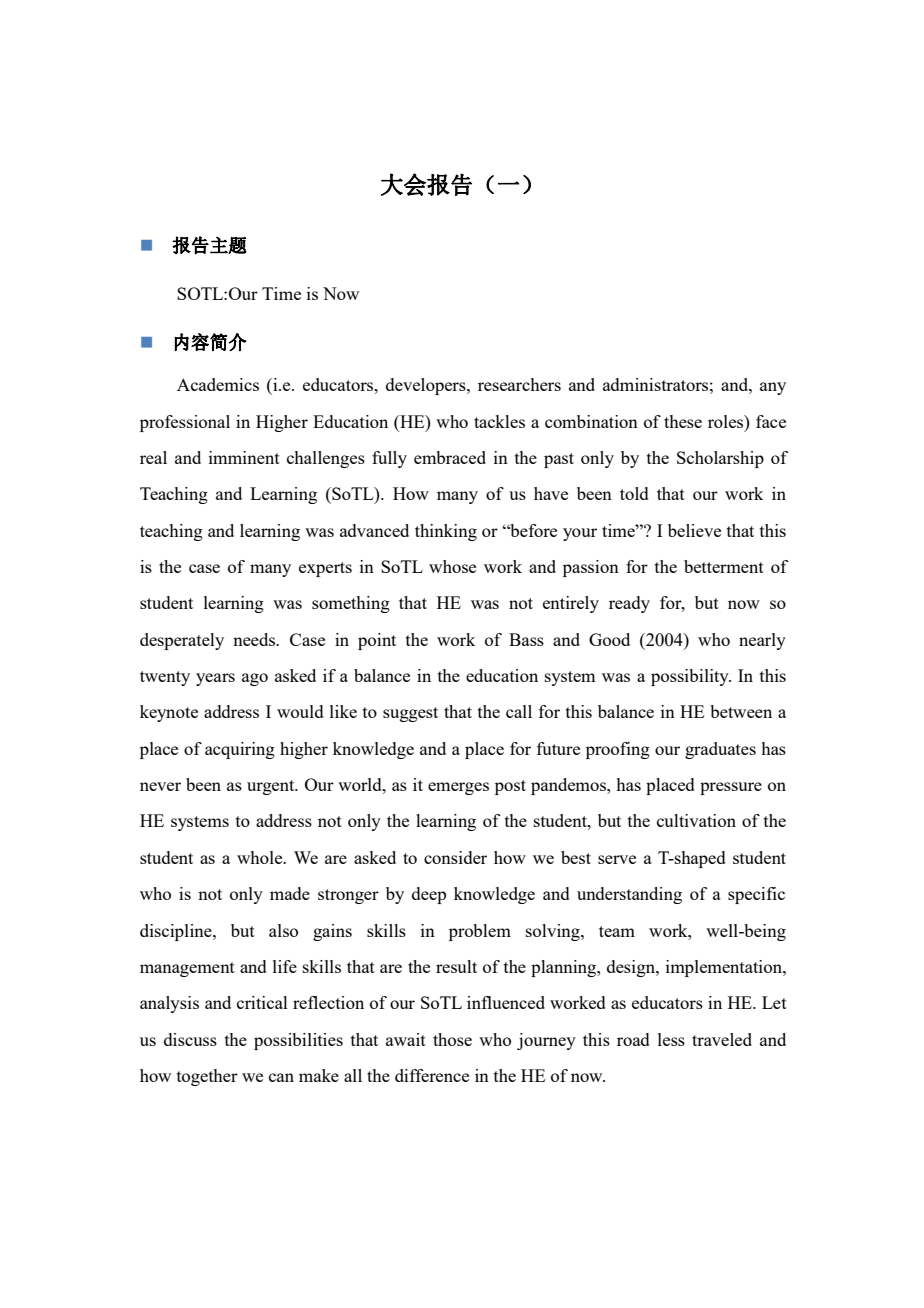 This screenshot has height=1308, width=924. I want to click on tackles, so click(499, 421).
